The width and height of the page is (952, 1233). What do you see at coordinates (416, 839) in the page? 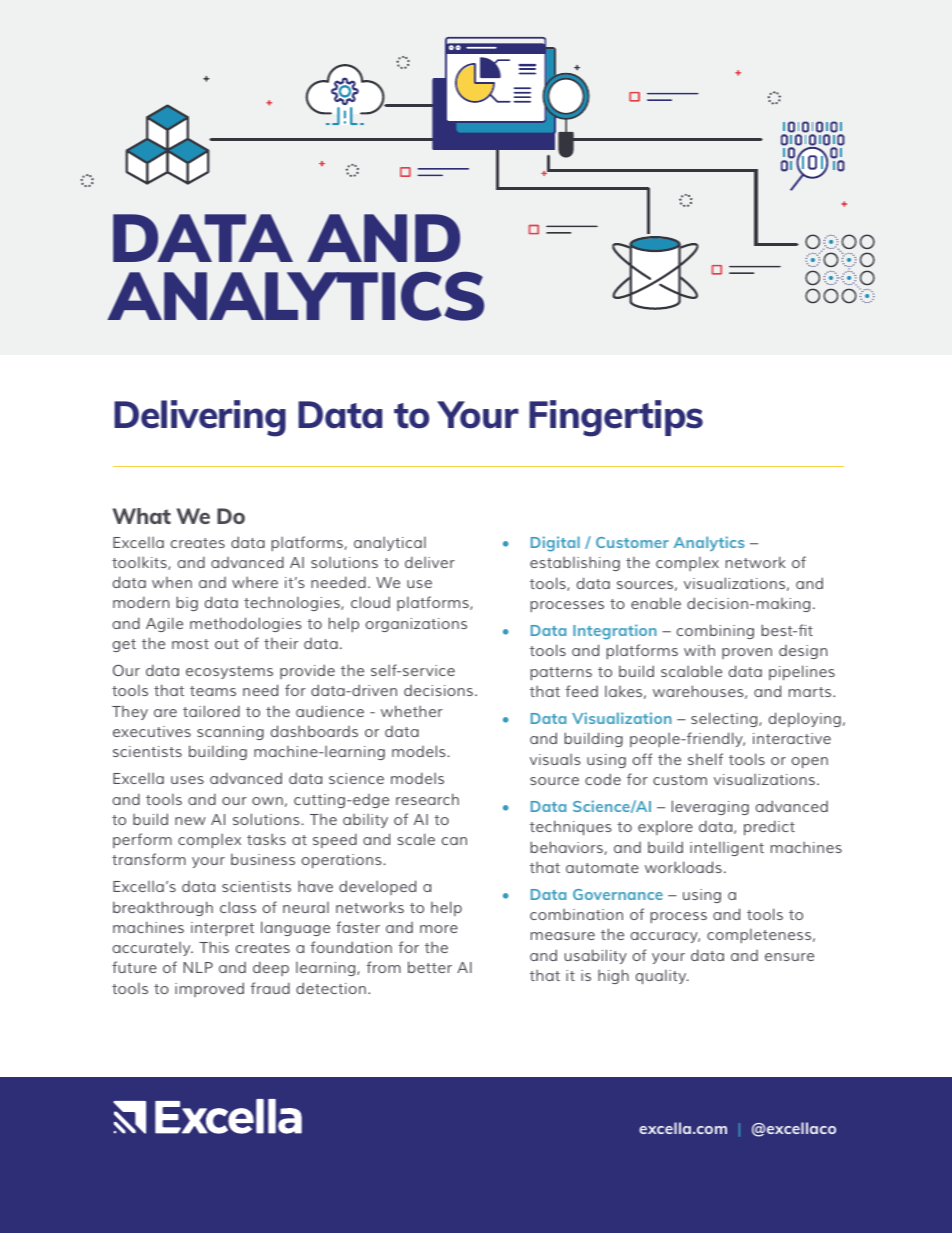
I see `scale` at bounding box center [416, 839].
